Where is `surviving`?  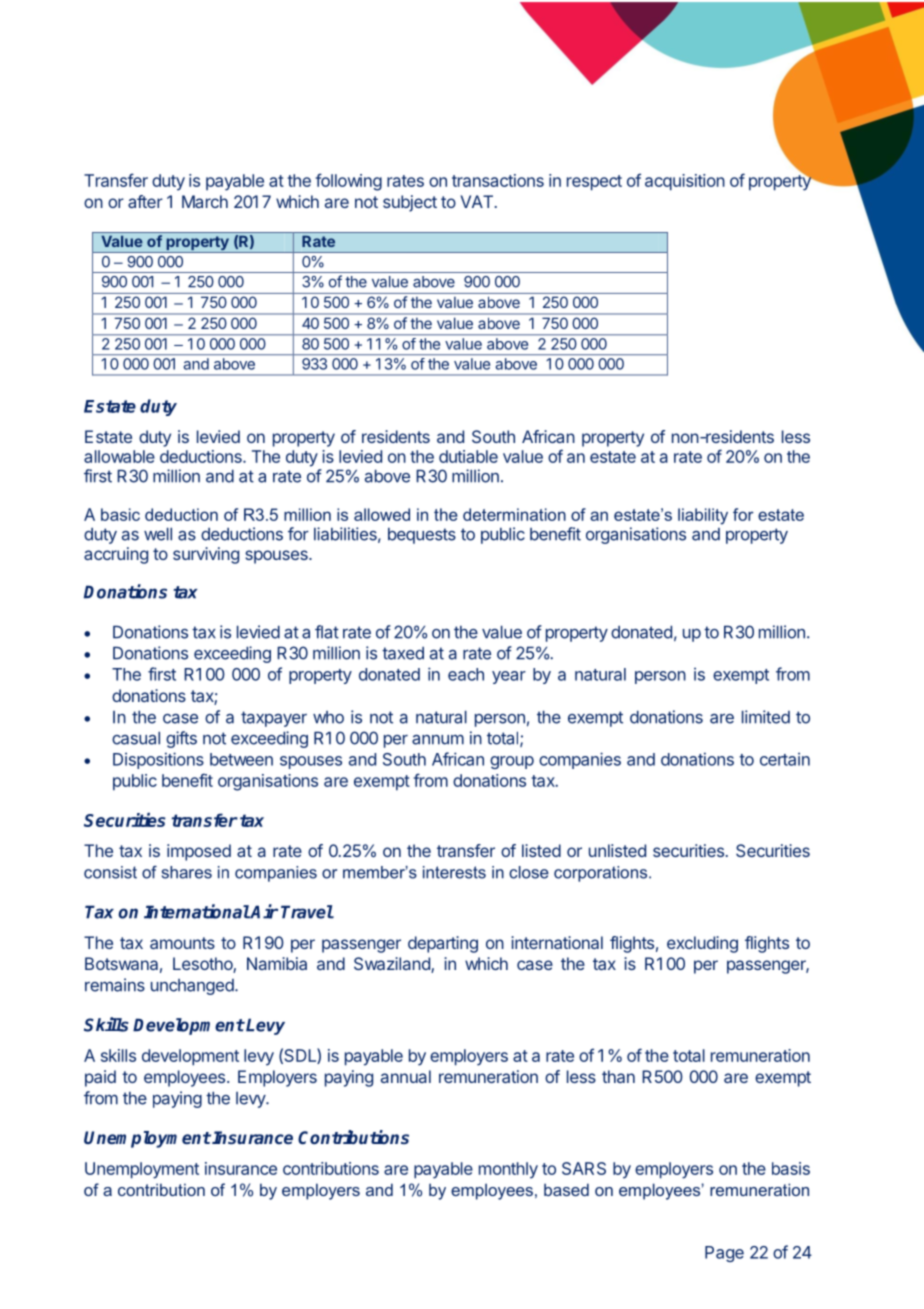 surviving is located at coordinates (206, 555).
